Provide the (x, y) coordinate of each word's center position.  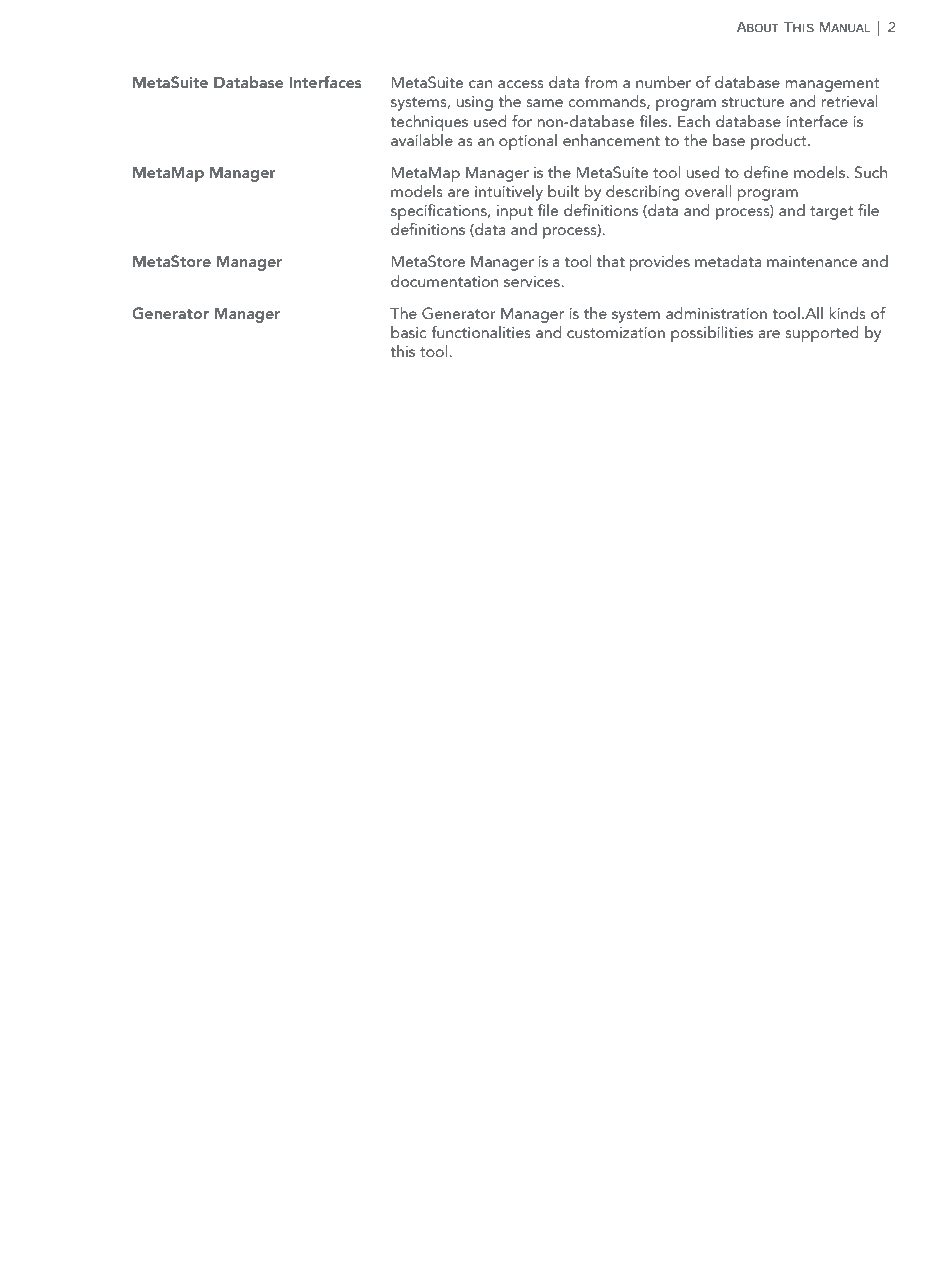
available (422, 140)
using (475, 103)
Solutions (129, 1228)
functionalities (481, 332)
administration (716, 313)
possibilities (712, 334)
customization (616, 332)
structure (753, 102)
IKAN (73, 1228)
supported (822, 334)
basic (409, 332)
